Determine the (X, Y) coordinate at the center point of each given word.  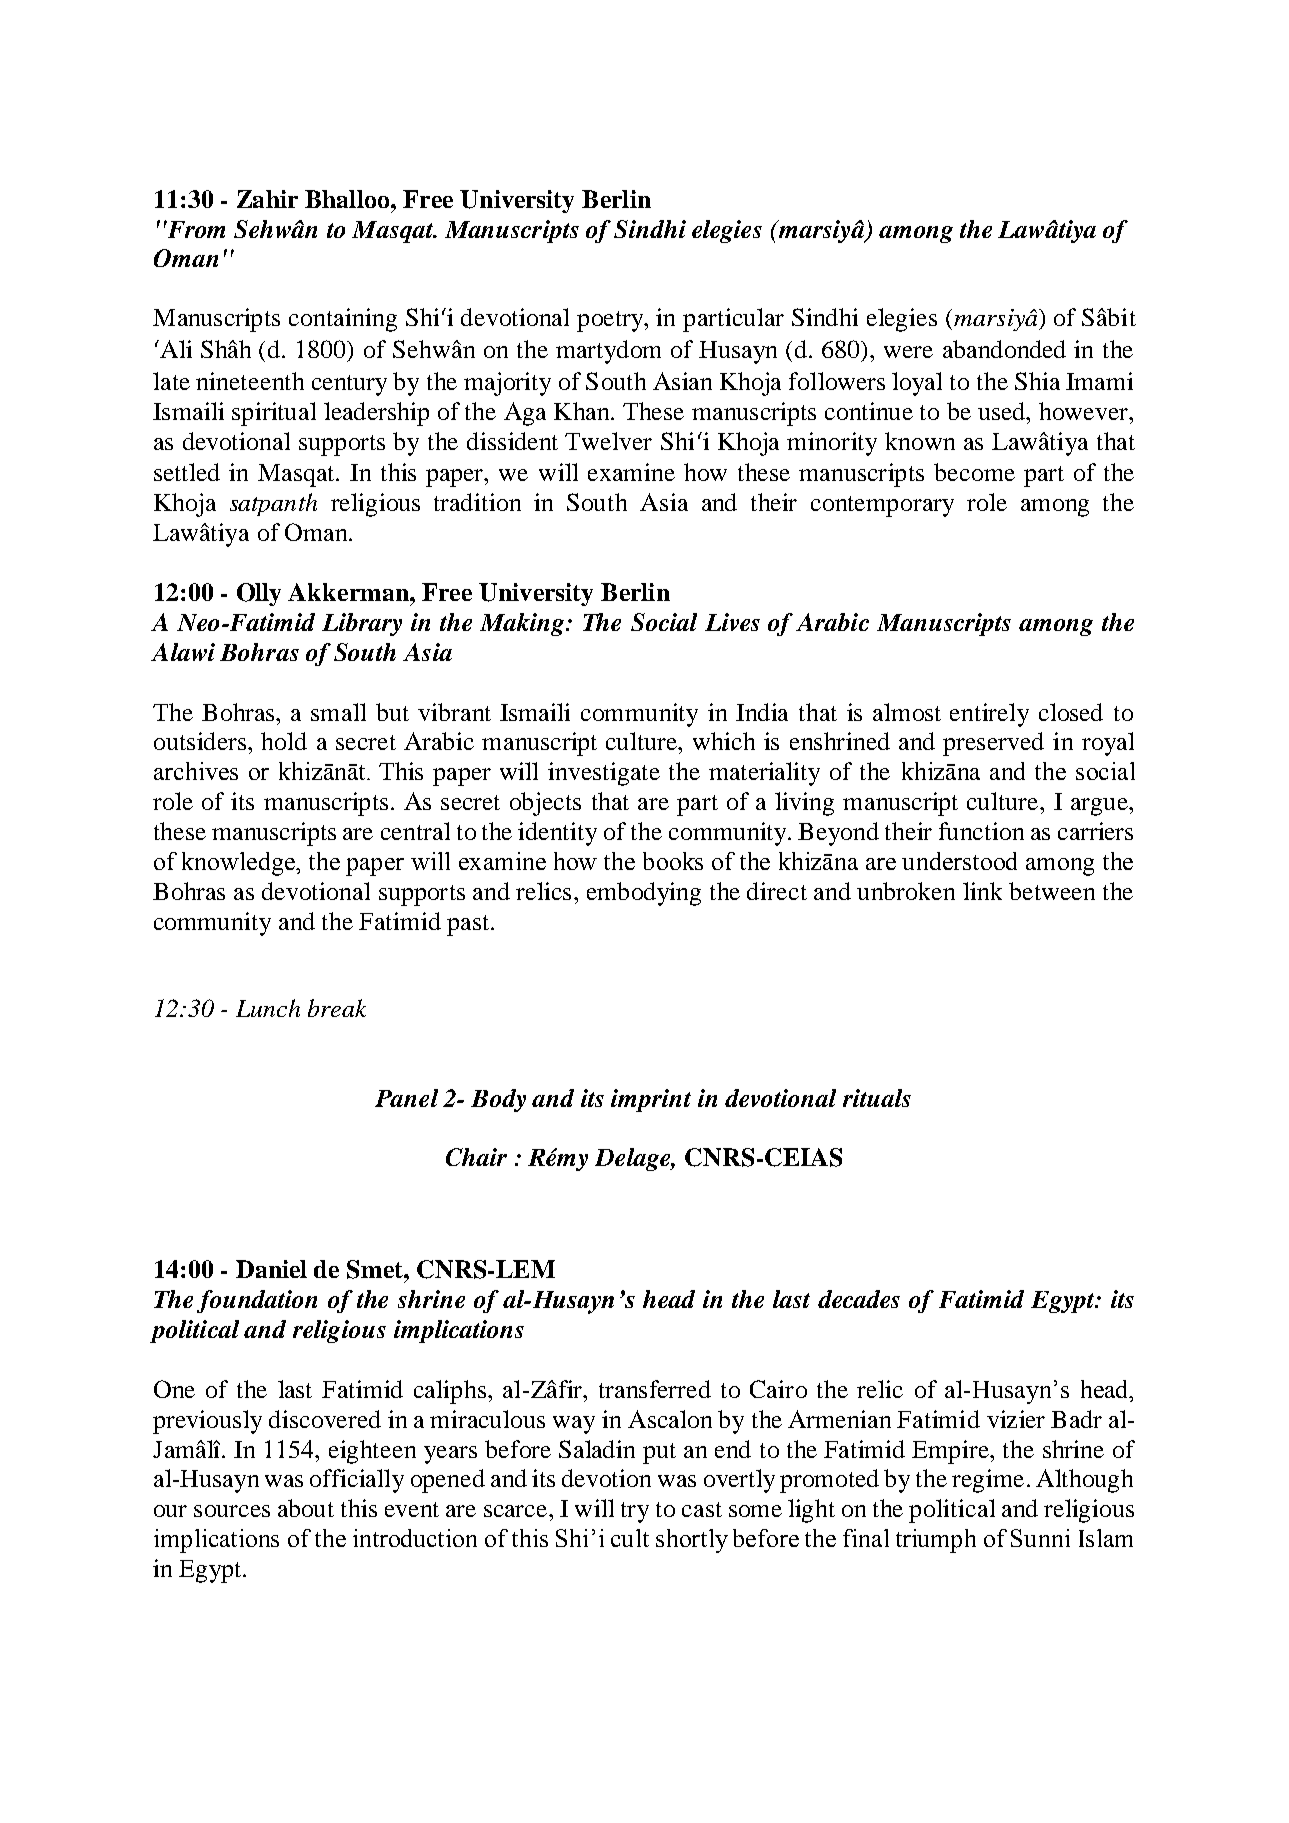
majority (507, 384)
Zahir (267, 199)
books (673, 861)
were (908, 352)
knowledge (239, 864)
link (982, 891)
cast (702, 1509)
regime (988, 1481)
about (306, 1508)
